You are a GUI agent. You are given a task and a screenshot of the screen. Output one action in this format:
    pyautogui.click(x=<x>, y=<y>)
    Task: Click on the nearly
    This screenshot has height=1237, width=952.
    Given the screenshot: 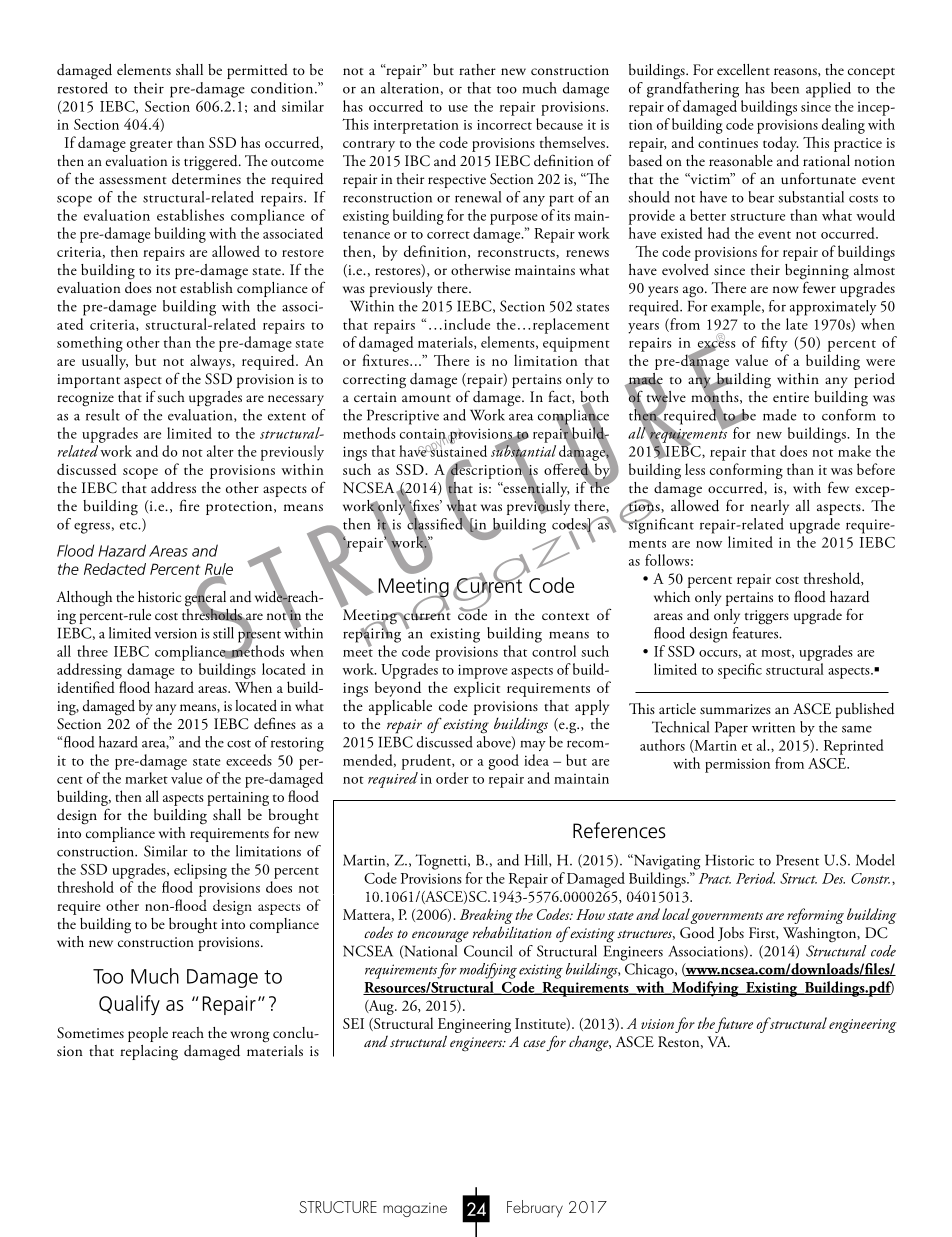 What is the action you would take?
    pyautogui.click(x=770, y=507)
